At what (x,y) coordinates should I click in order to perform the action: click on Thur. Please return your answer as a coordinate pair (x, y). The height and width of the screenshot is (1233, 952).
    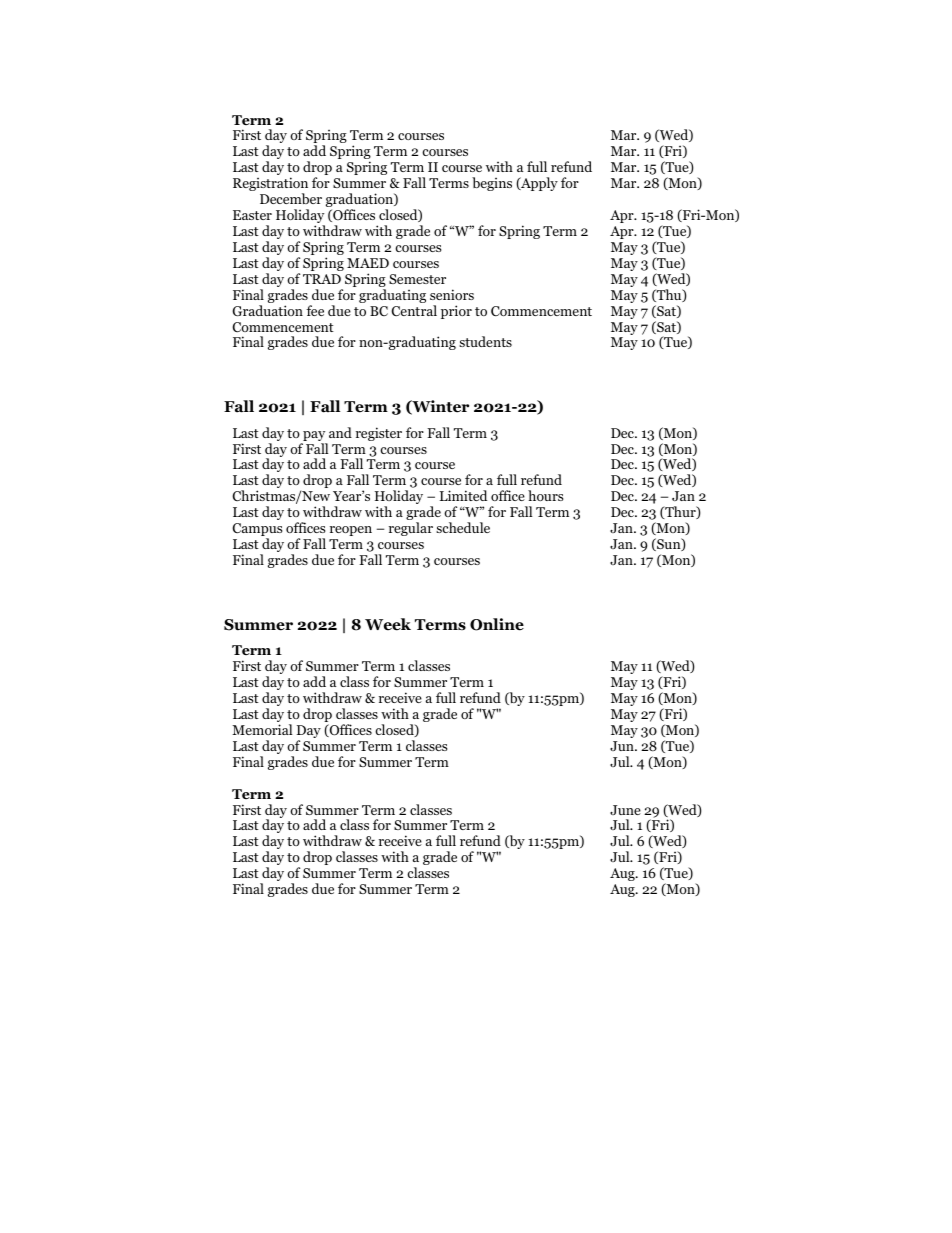
    Looking at the image, I should click on (680, 512).
